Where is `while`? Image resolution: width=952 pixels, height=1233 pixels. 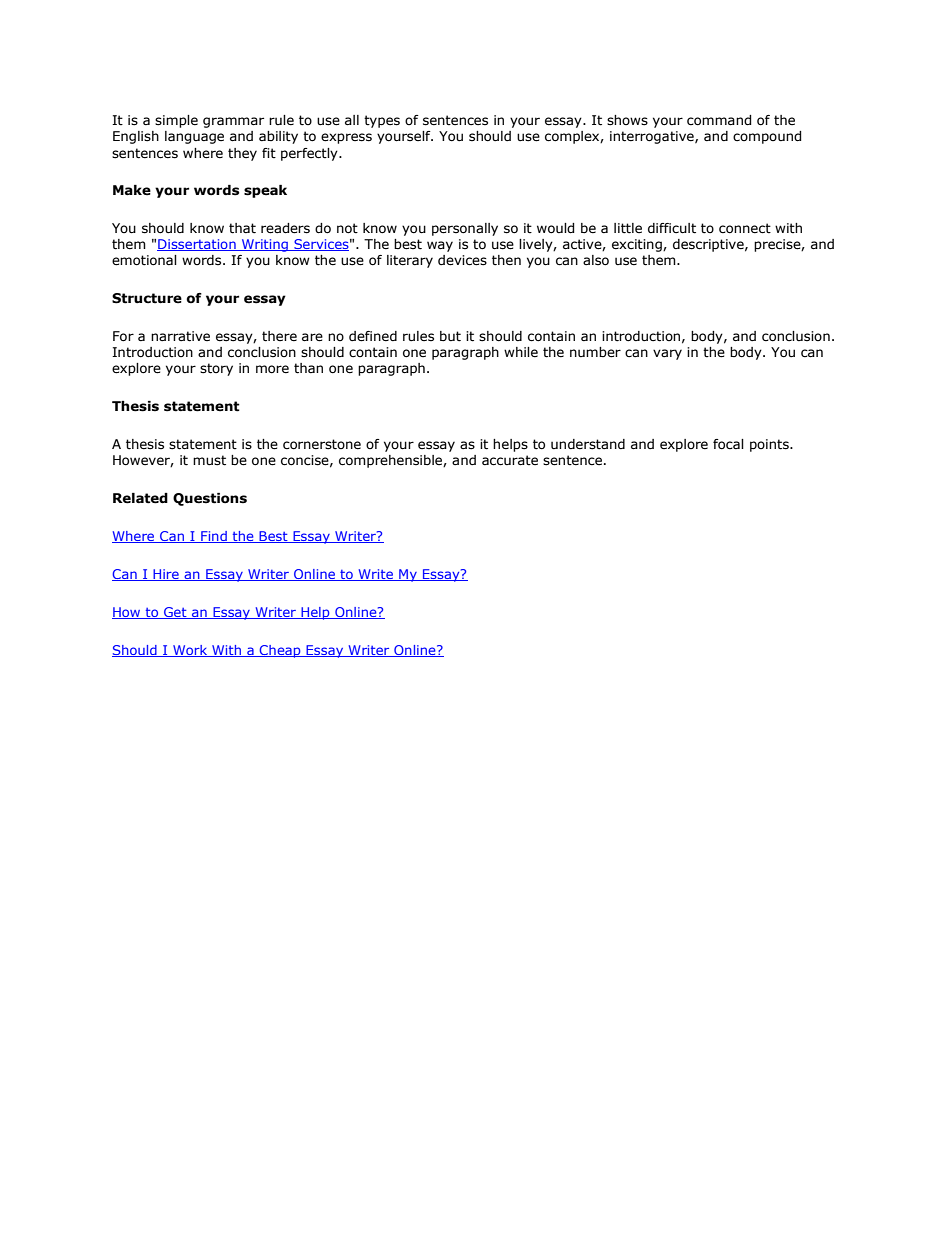 while is located at coordinates (521, 352).
